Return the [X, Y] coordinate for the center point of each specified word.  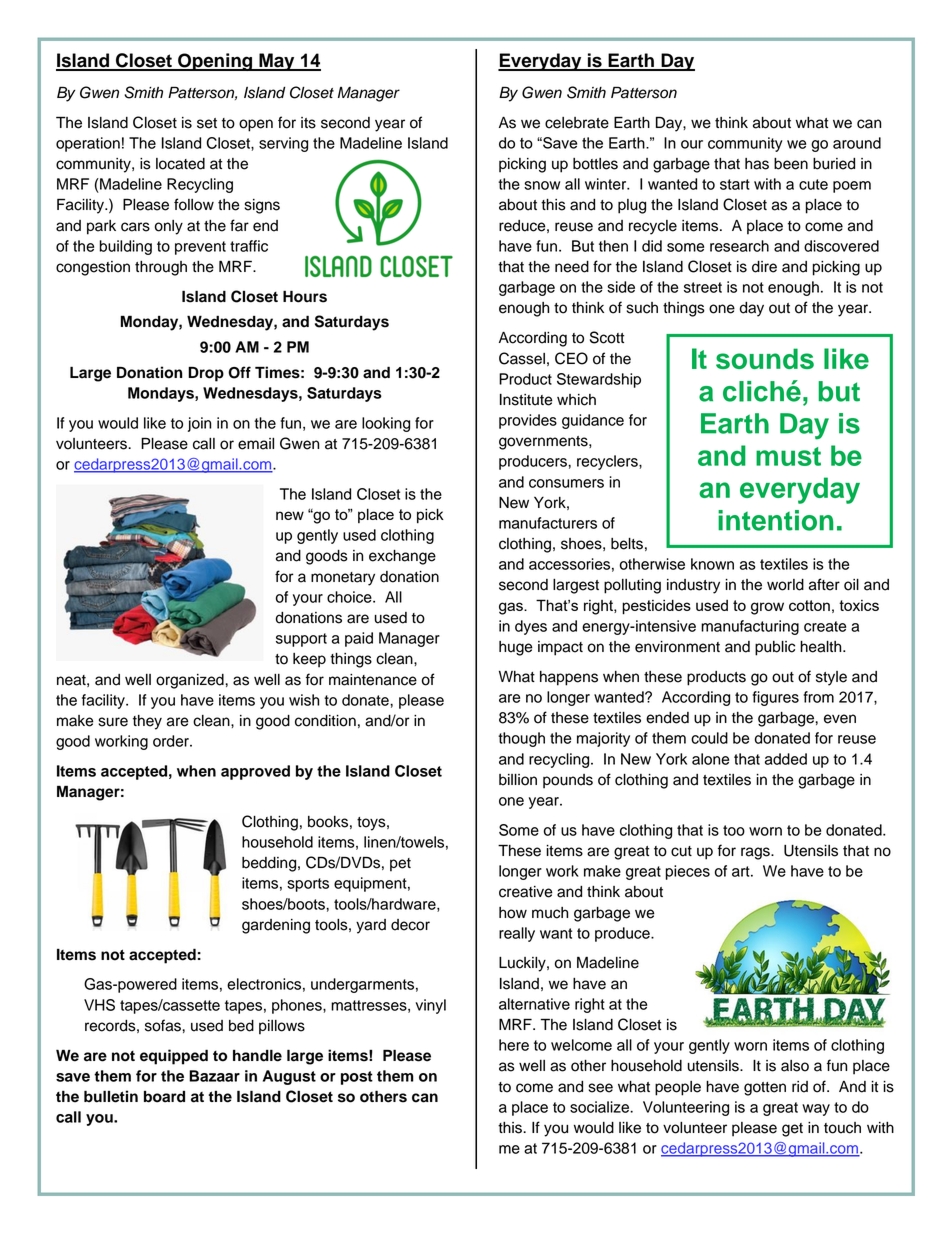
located [180, 164]
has [757, 164]
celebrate [577, 123]
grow [767, 608]
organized [191, 681]
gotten [765, 1089]
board [164, 1097]
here [514, 1045]
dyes [531, 627]
